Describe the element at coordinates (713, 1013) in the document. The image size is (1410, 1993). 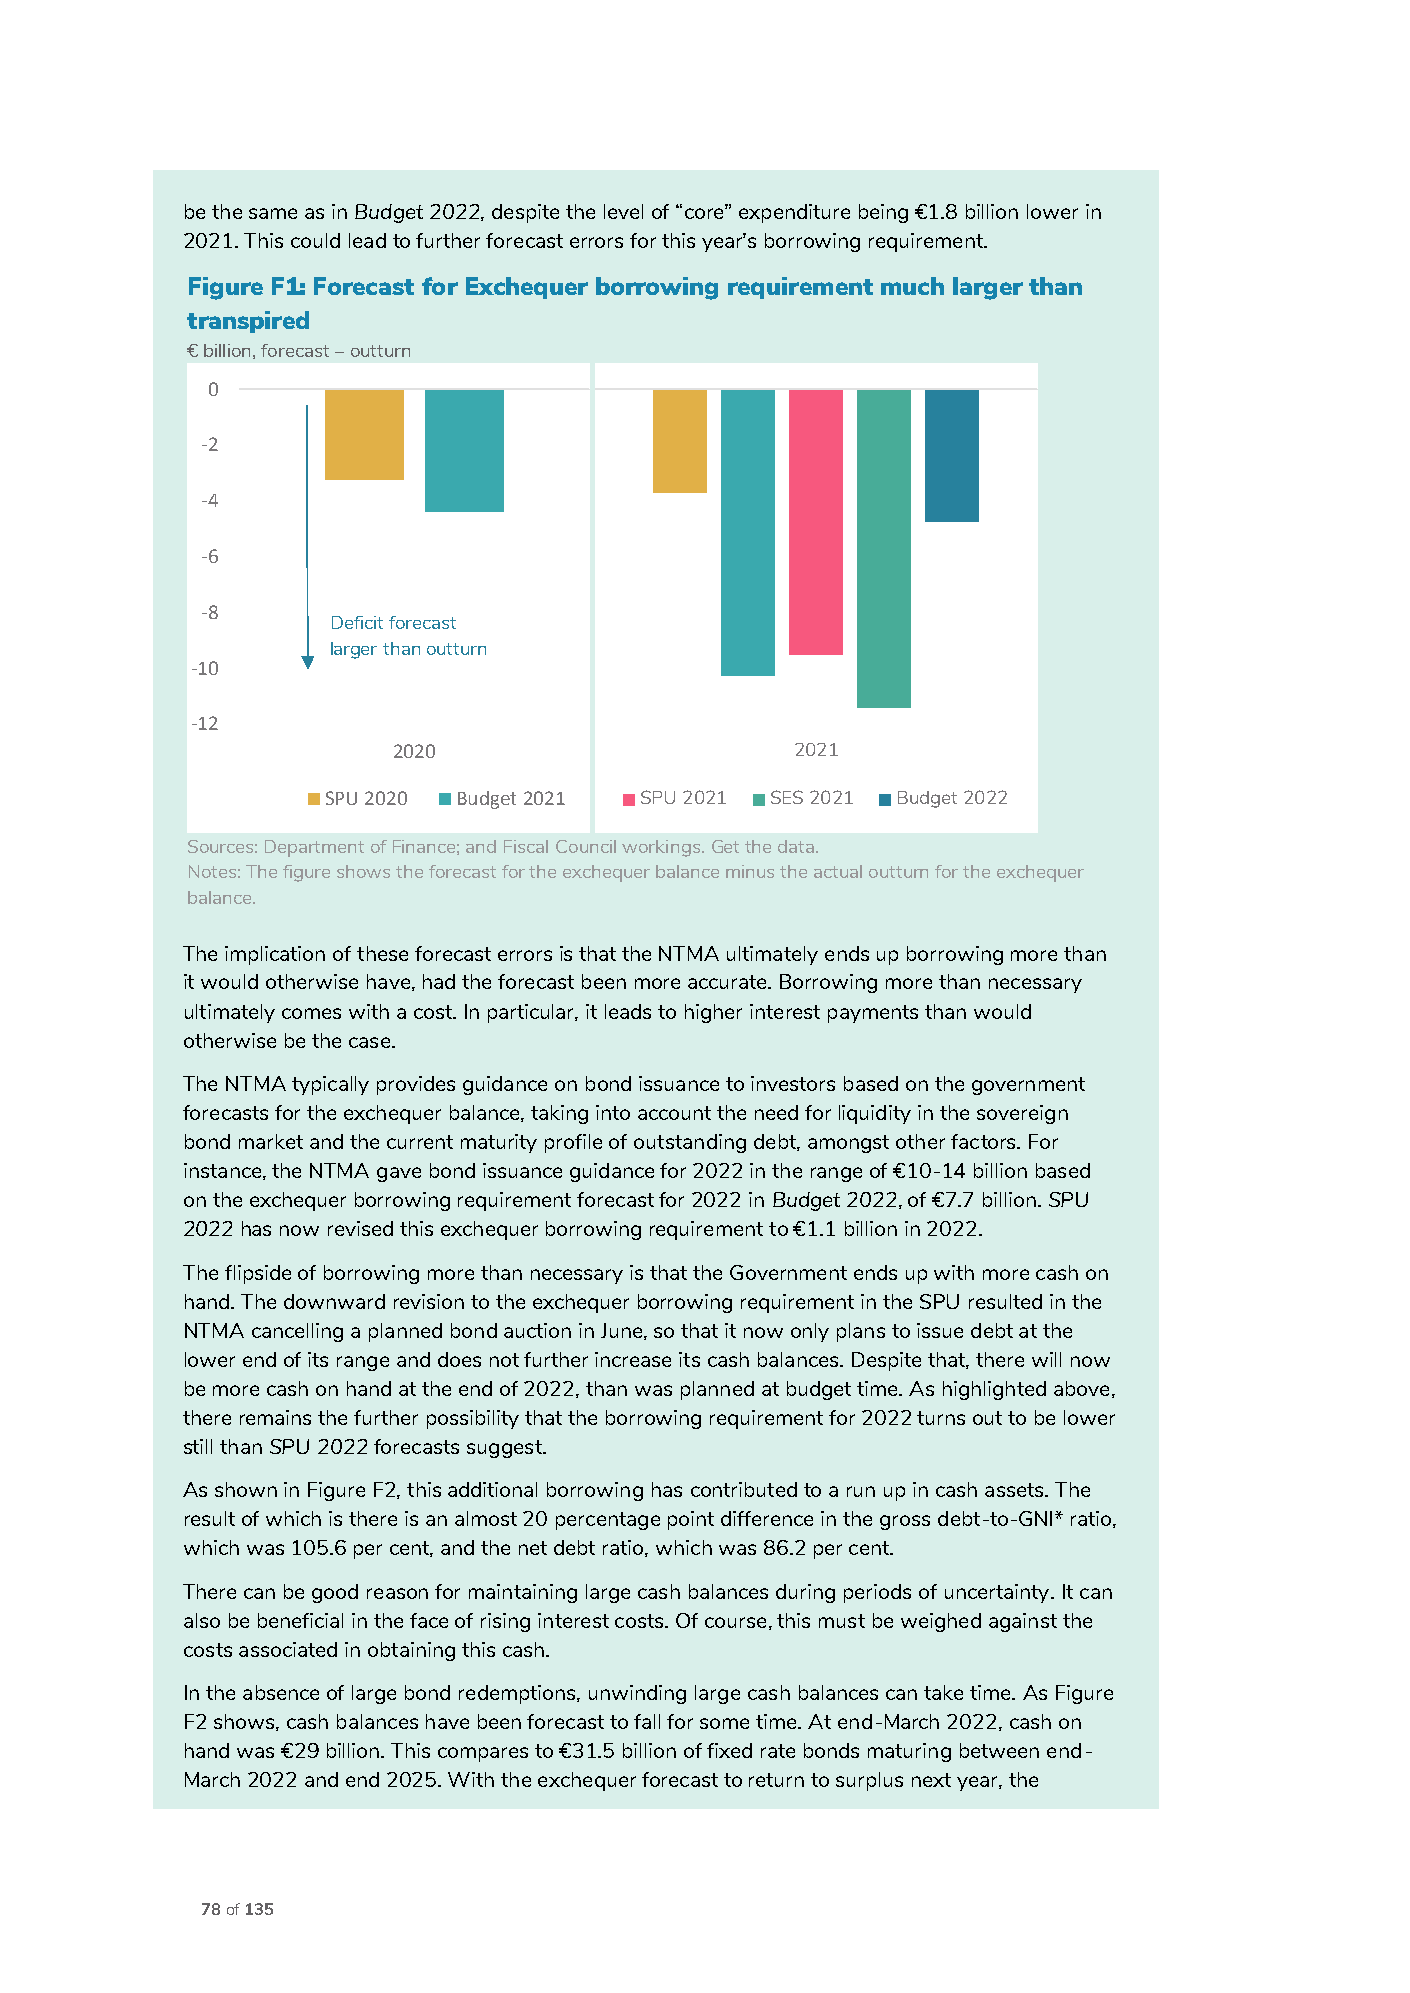
I see `higher` at that location.
